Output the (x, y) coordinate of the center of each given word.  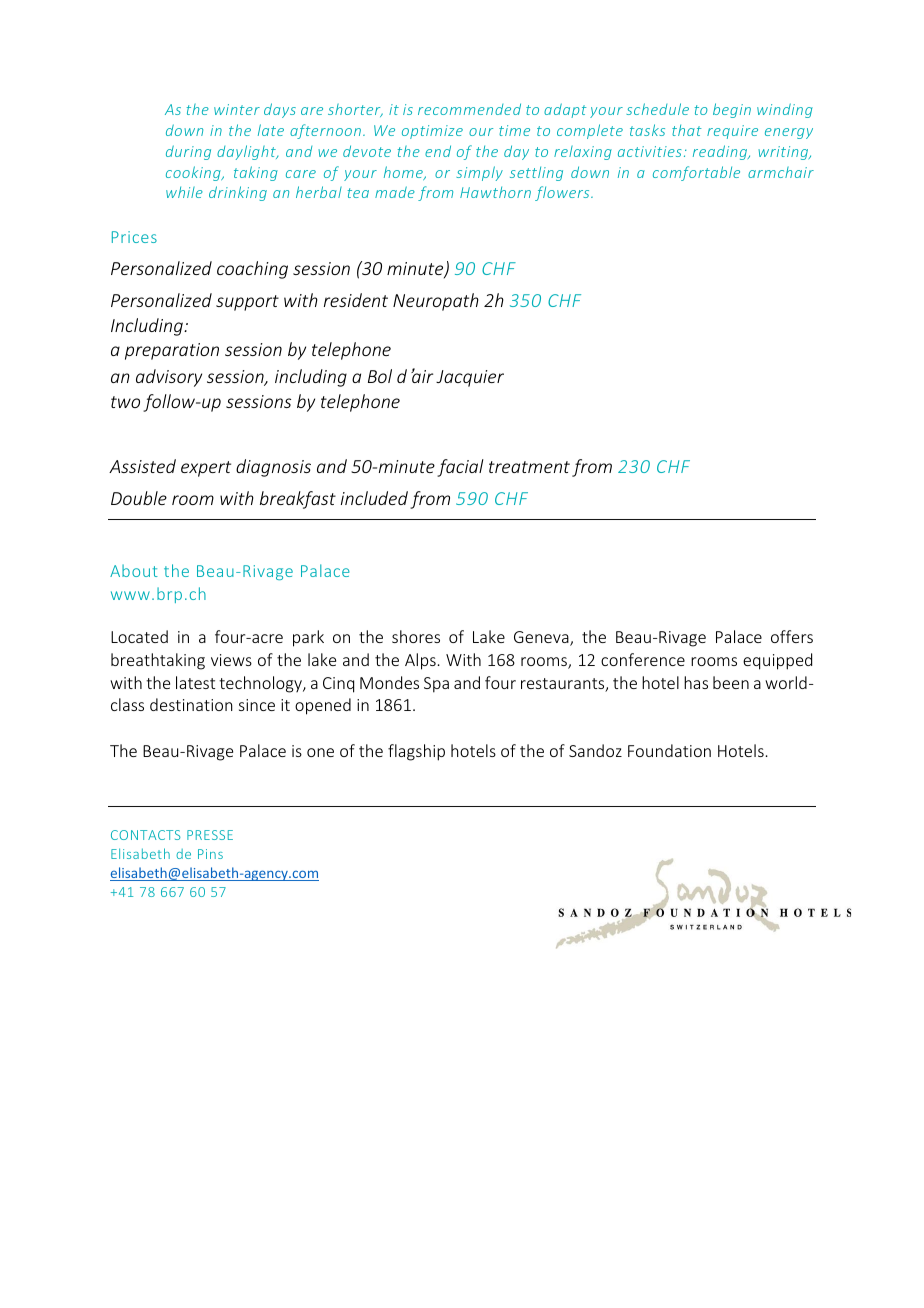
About (134, 570)
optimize (432, 132)
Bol (380, 376)
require (732, 132)
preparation (172, 351)
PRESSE (210, 835)
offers (792, 636)
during (188, 152)
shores (416, 636)
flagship (416, 752)
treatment (529, 467)
